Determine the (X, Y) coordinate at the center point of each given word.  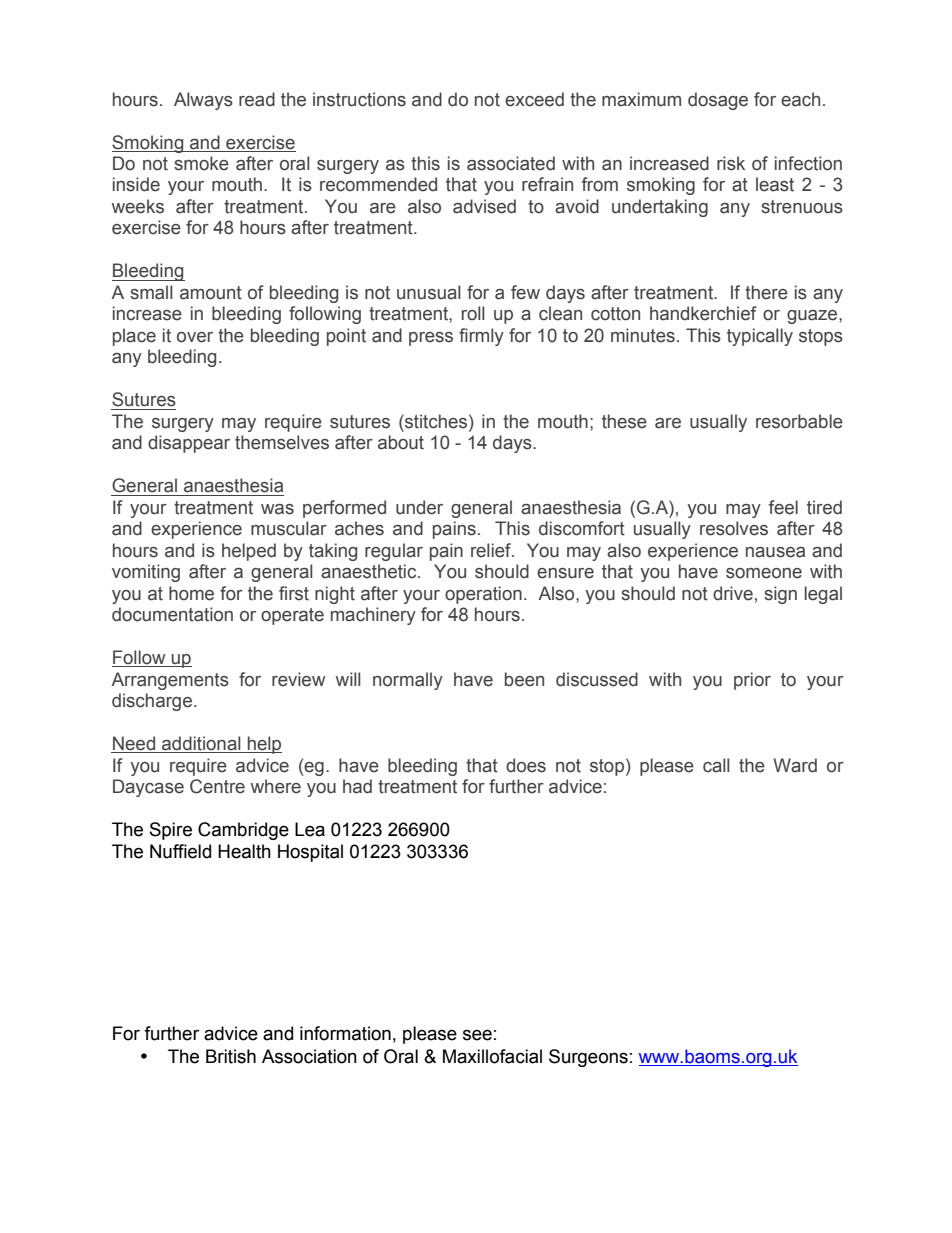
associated (511, 163)
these (624, 421)
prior (752, 681)
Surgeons (588, 1058)
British (231, 1056)
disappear (189, 444)
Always (203, 101)
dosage (718, 101)
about (401, 442)
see (477, 1035)
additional (201, 744)
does (526, 765)
